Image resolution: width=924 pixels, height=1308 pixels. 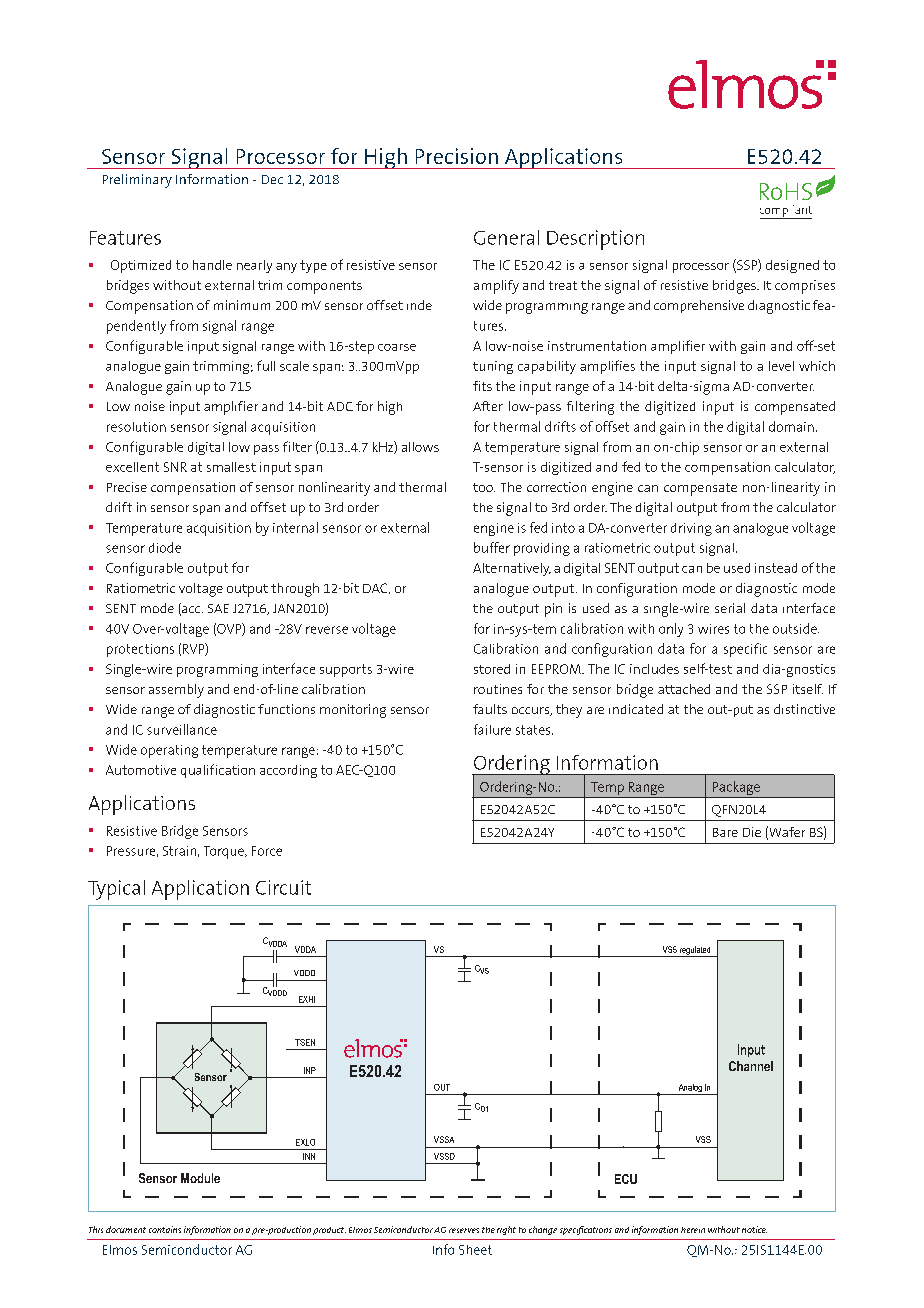 I want to click on Bare, so click(x=725, y=832).
